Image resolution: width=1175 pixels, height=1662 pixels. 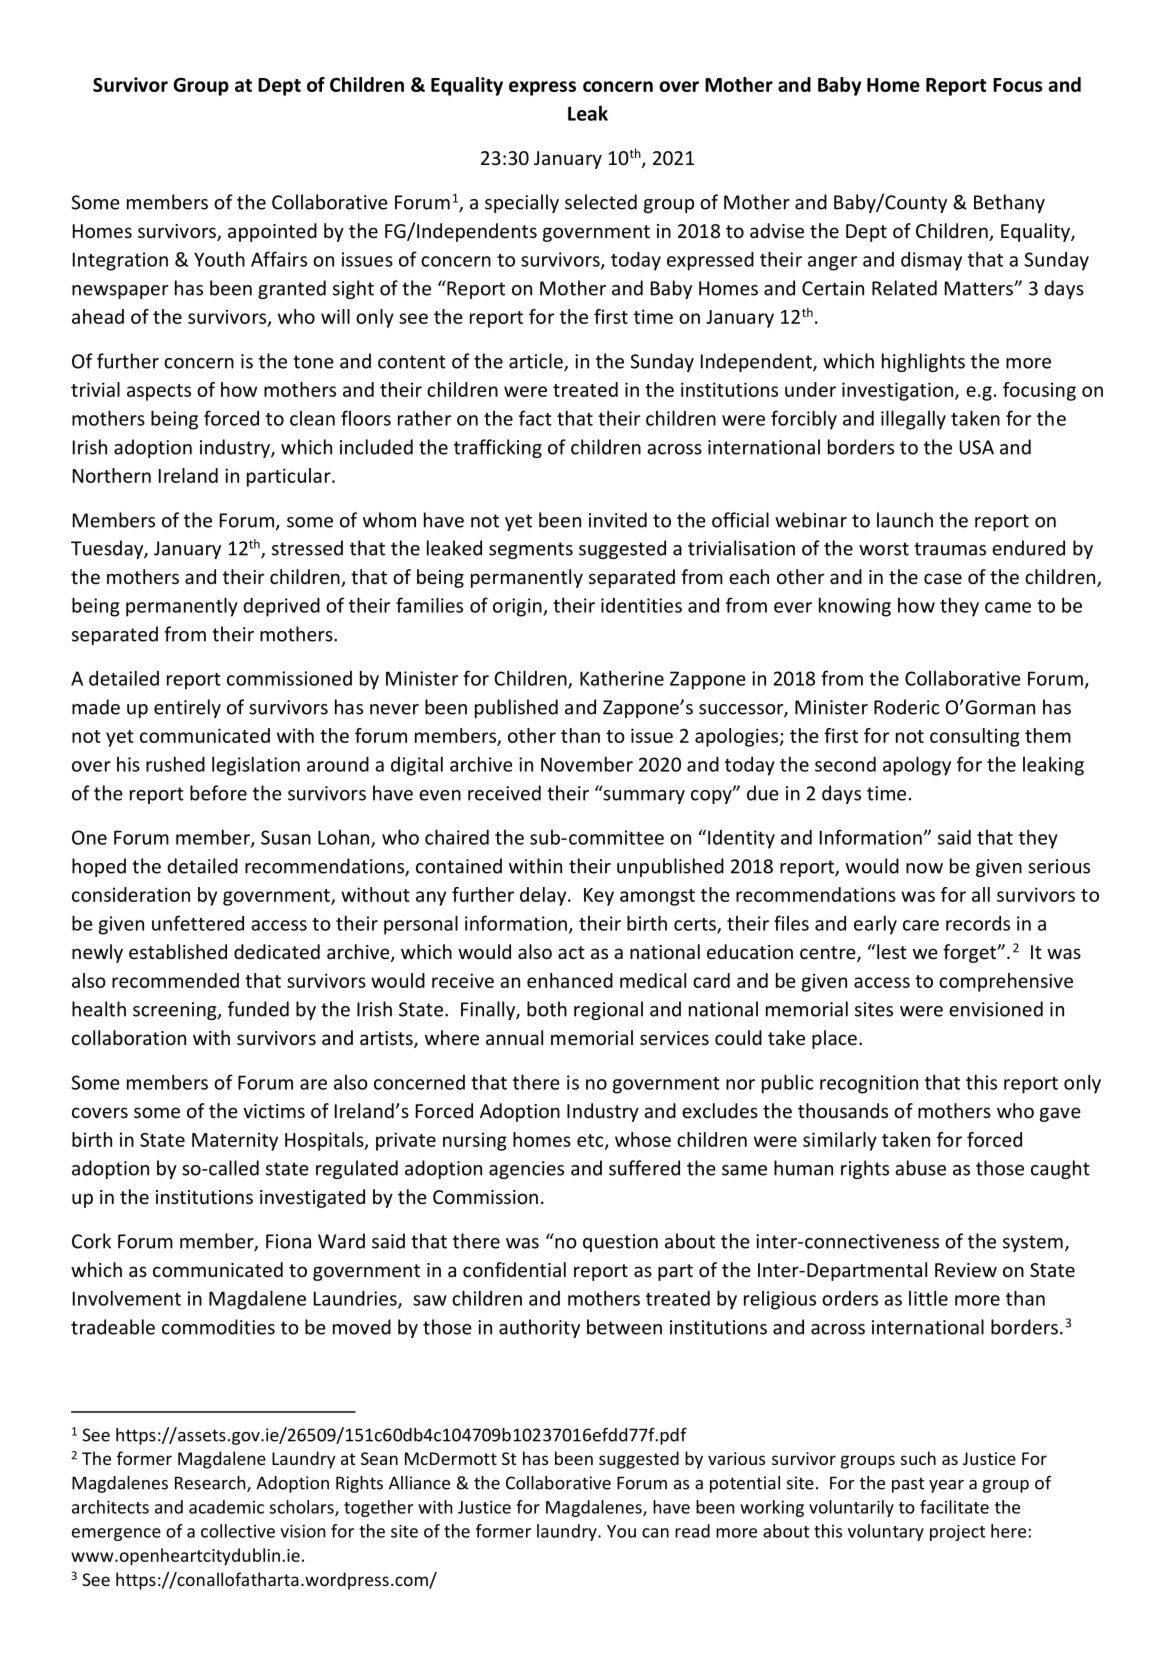 What do you see at coordinates (307, 548) in the screenshot?
I see `stressed` at bounding box center [307, 548].
